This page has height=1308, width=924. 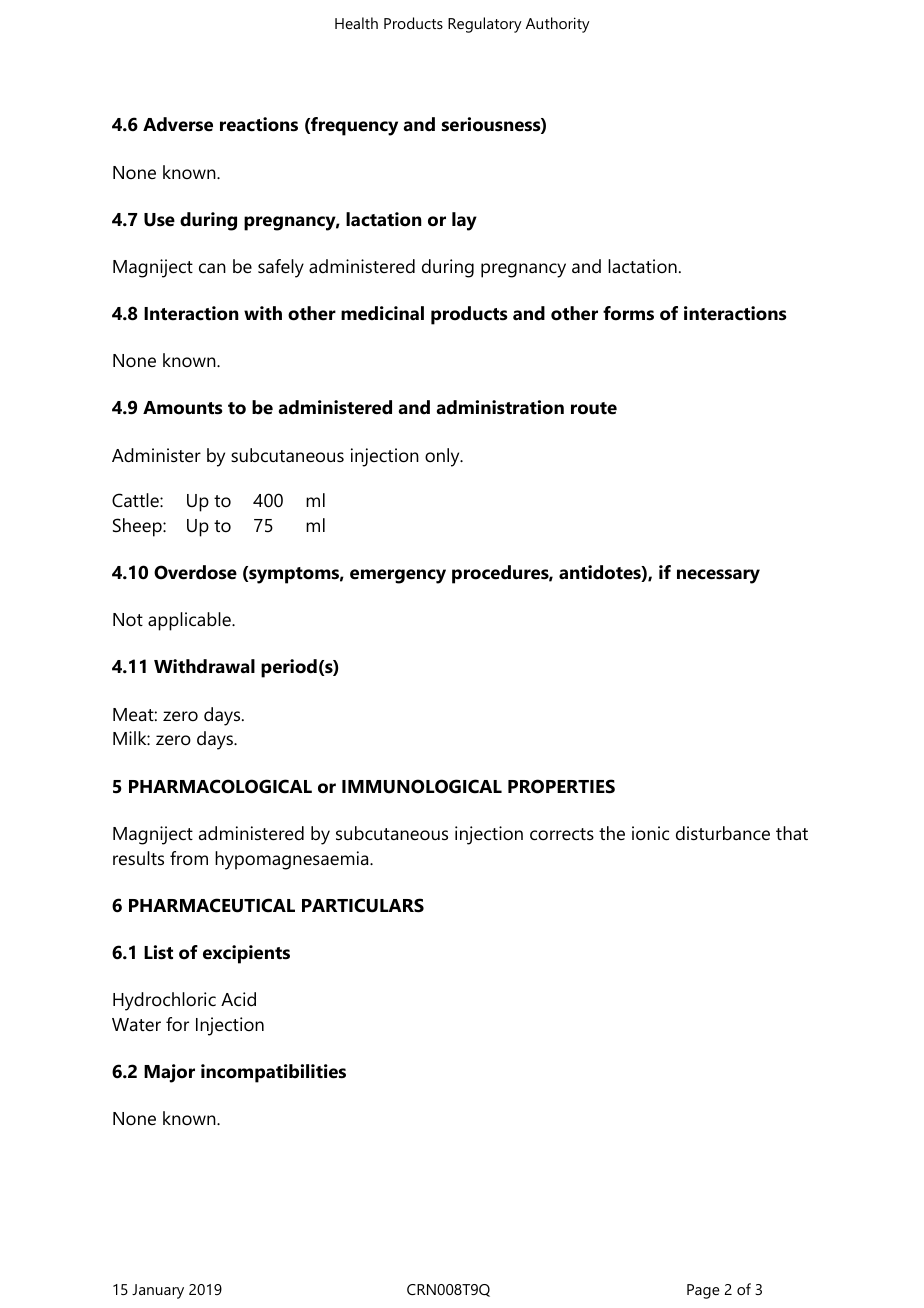 What do you see at coordinates (189, 858) in the page?
I see `from` at bounding box center [189, 858].
